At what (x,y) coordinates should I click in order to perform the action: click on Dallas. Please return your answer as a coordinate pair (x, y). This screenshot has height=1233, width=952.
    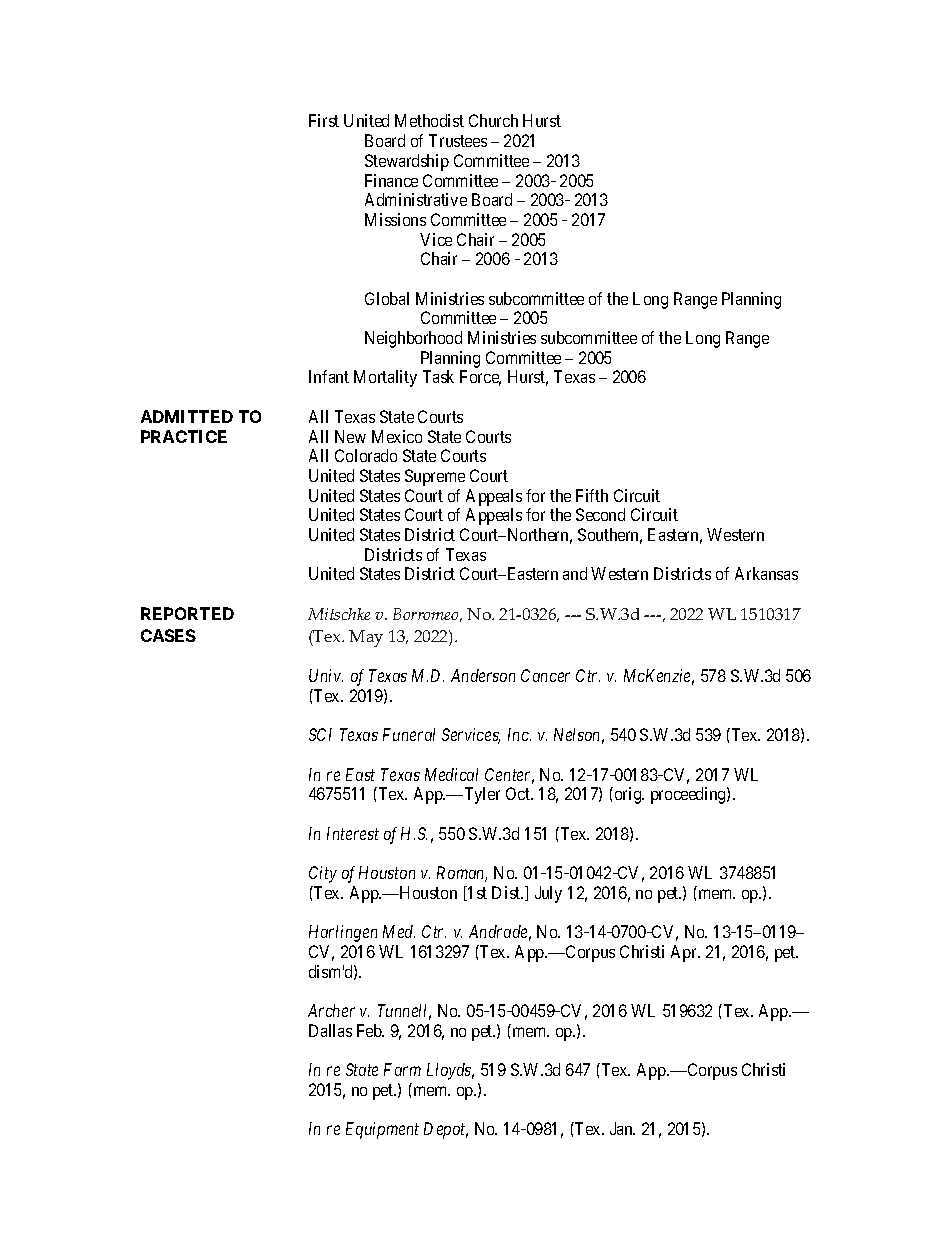
    Looking at the image, I should click on (330, 1030).
